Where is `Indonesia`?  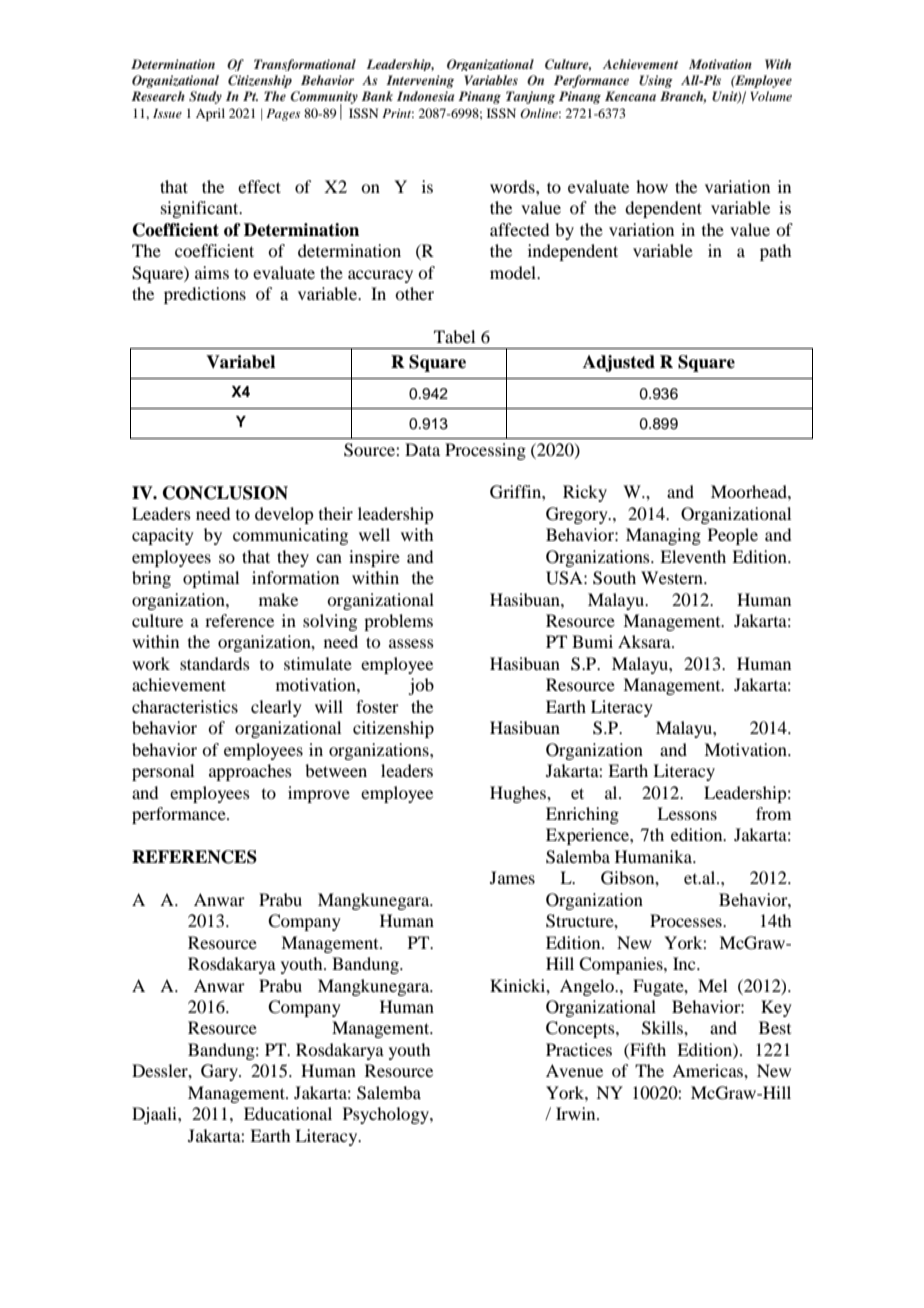
Indonesia is located at coordinates (425, 96).
